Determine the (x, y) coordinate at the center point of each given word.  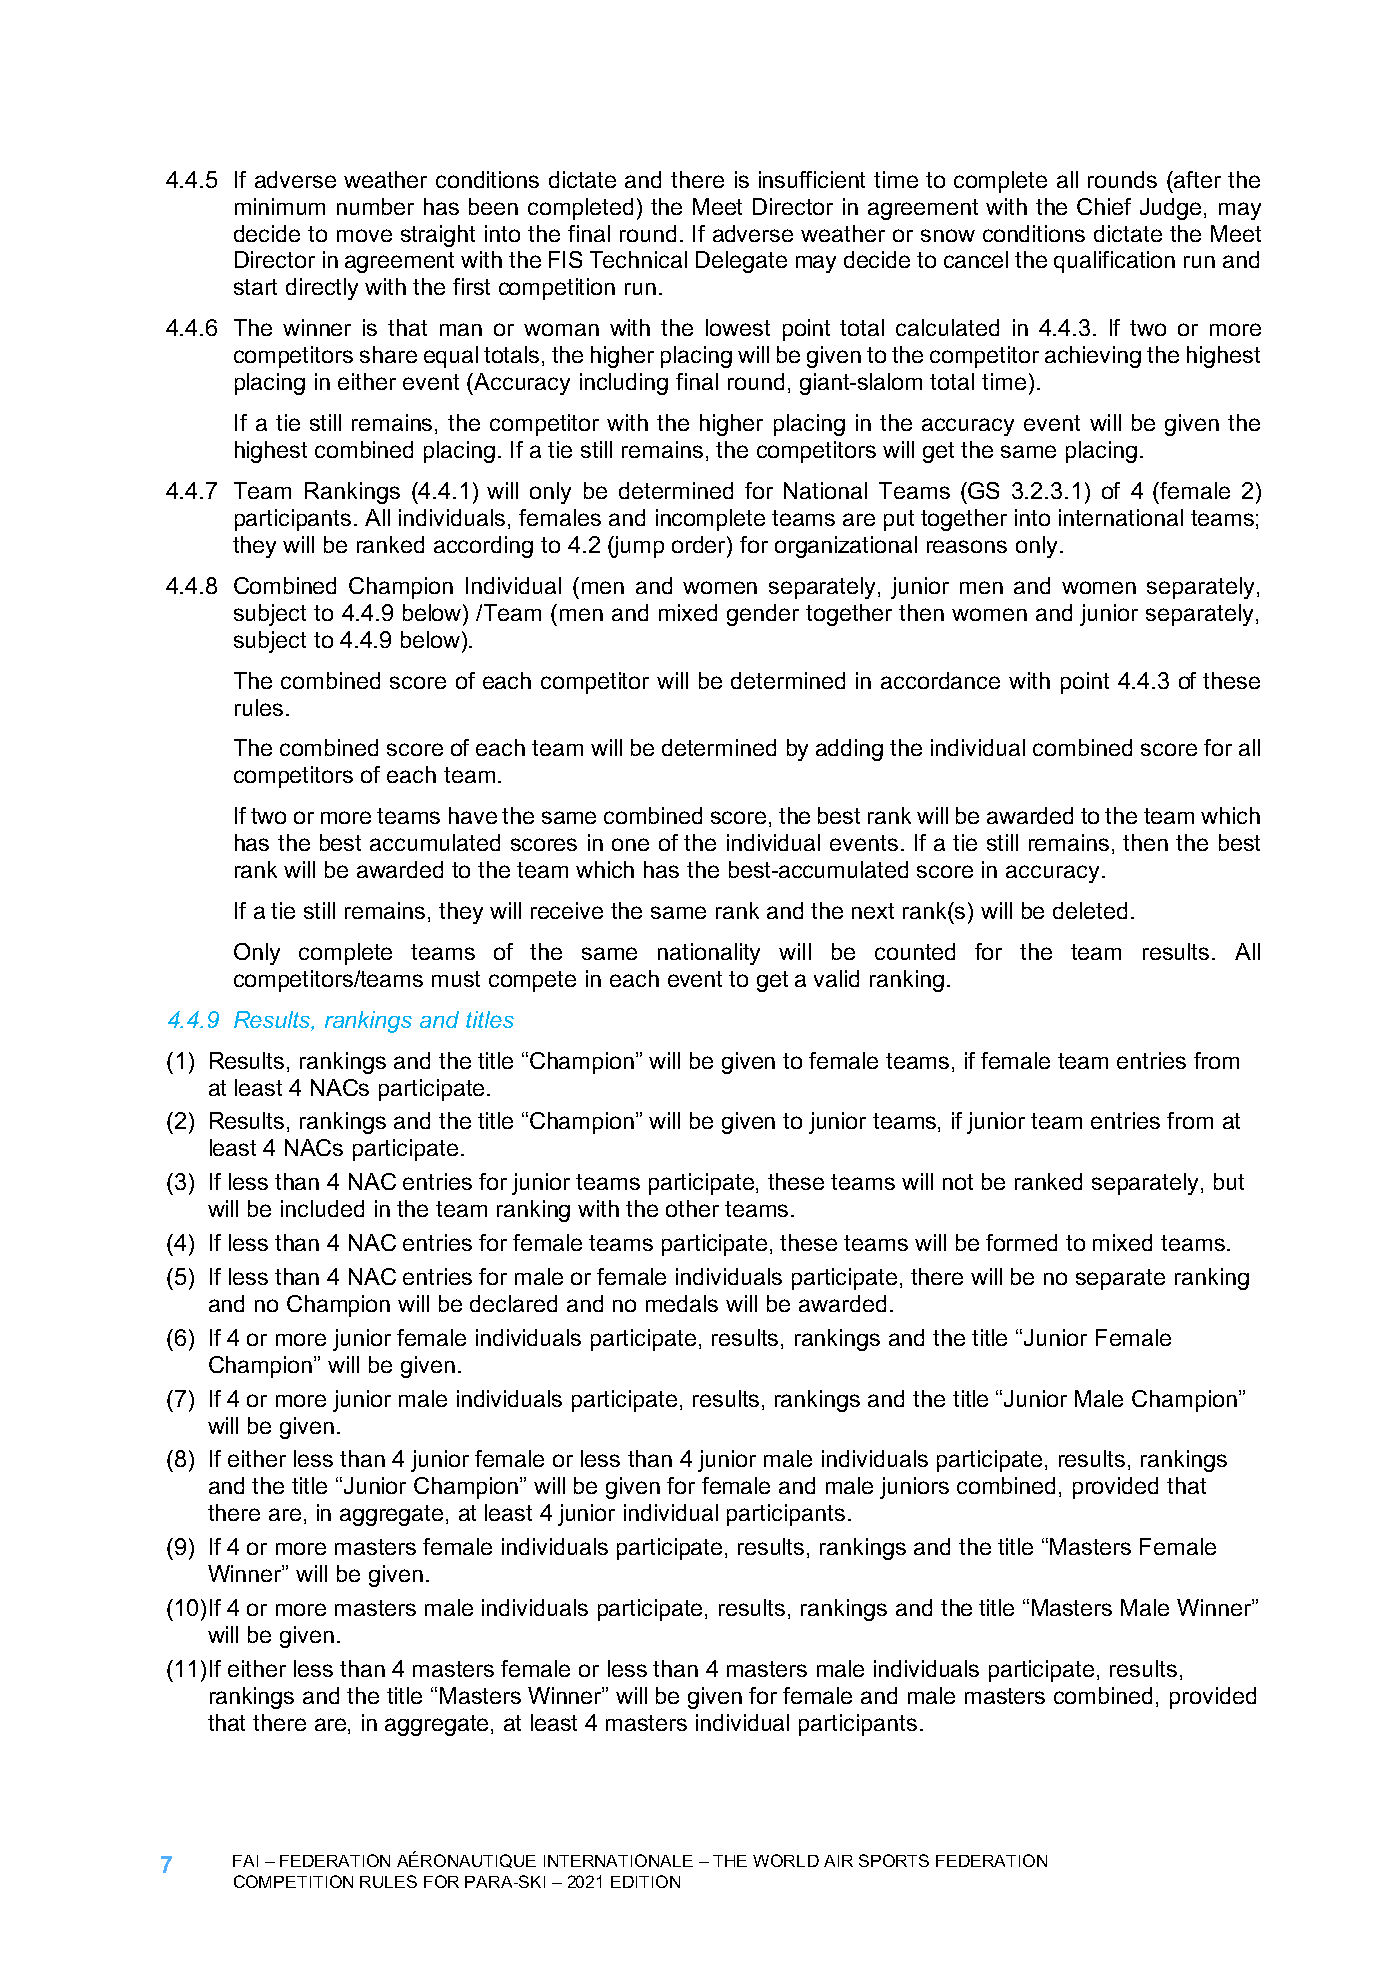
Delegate (741, 262)
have (473, 815)
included (322, 1208)
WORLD (786, 1860)
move (364, 235)
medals (682, 1303)
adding (849, 750)
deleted (1090, 910)
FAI (245, 1861)
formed (1021, 1242)
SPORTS (894, 1860)
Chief (1104, 206)
